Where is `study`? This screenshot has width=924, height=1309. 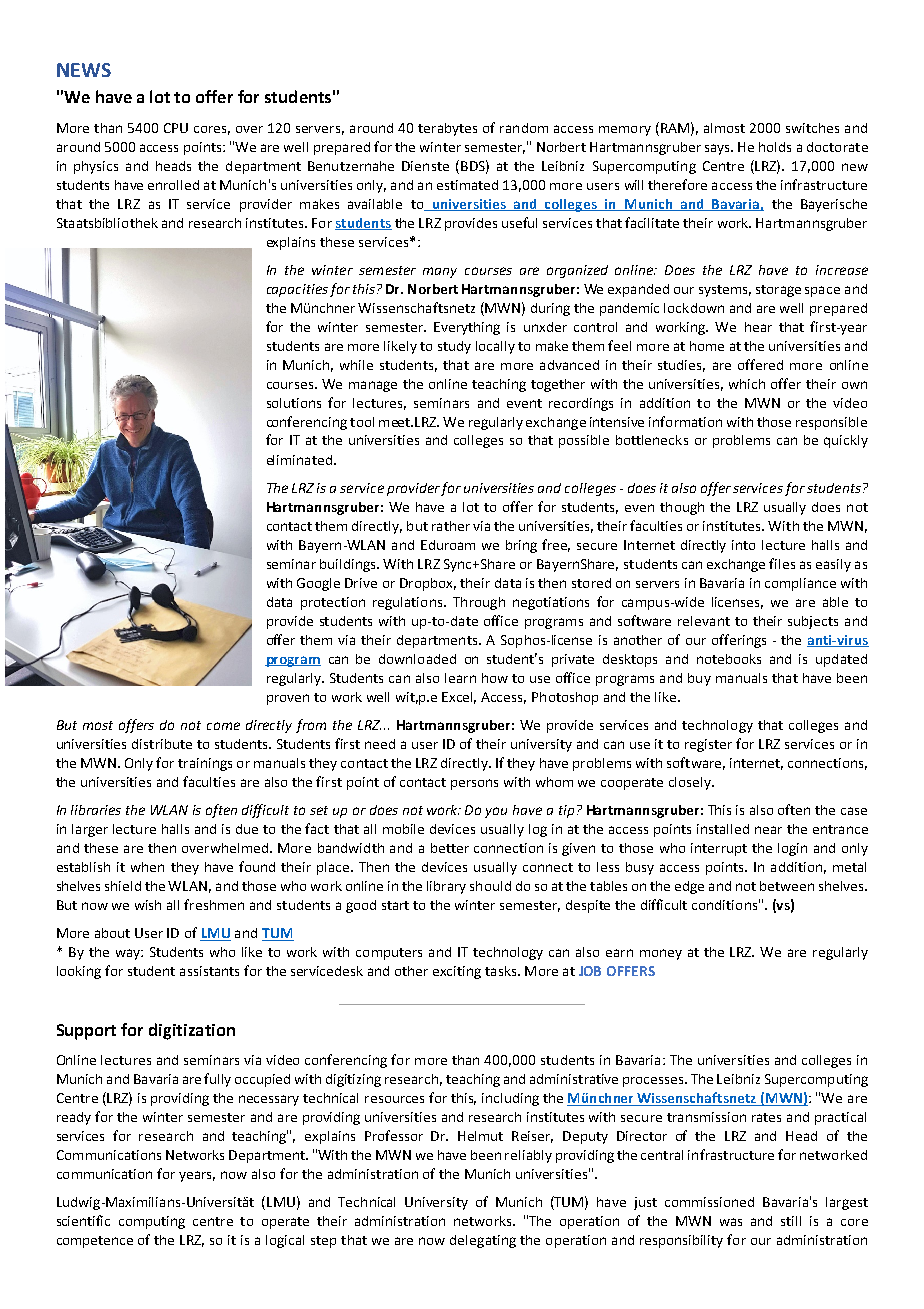 study is located at coordinates (454, 347).
